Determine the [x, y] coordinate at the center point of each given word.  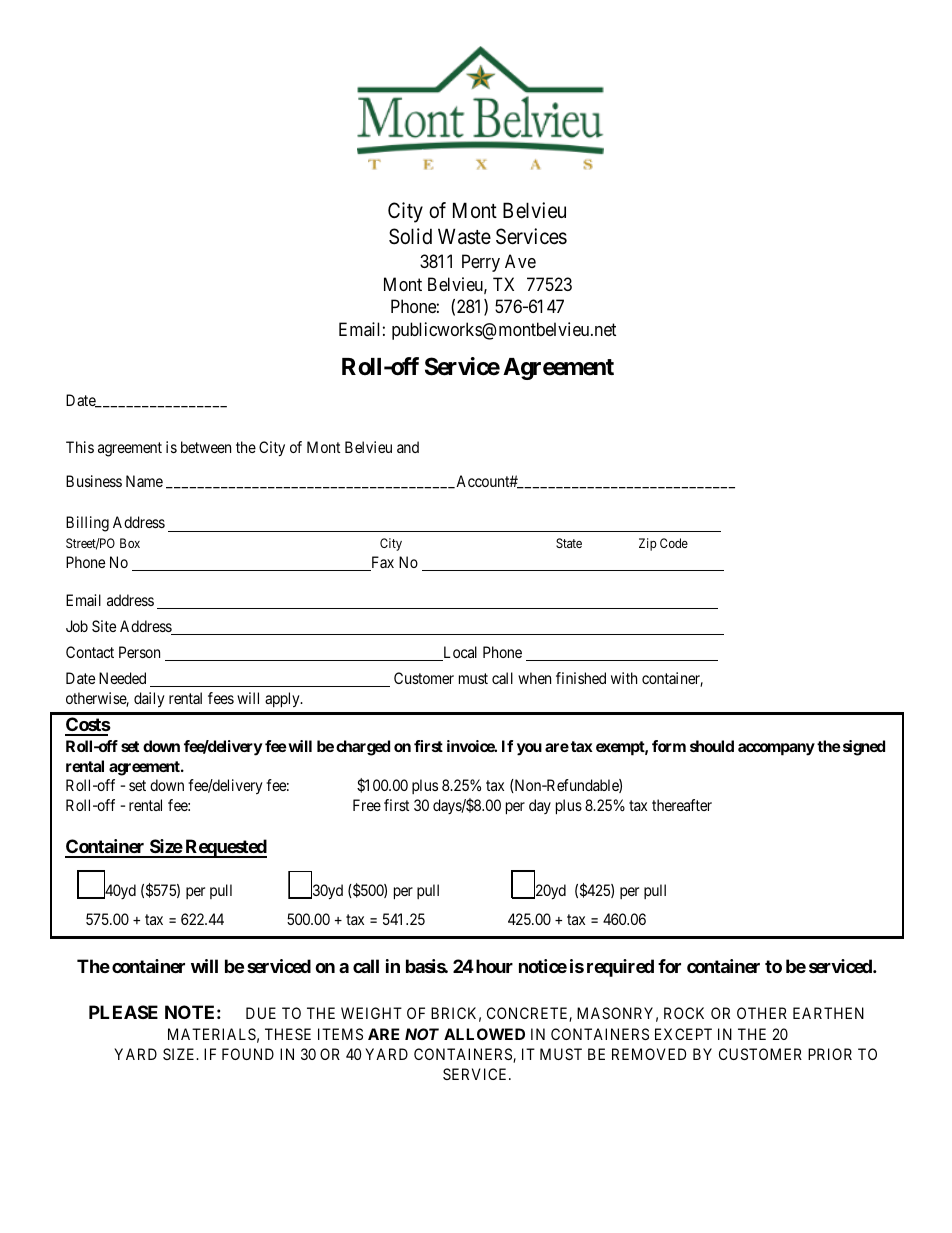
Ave [520, 261]
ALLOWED [484, 1034]
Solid [410, 236]
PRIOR [830, 1054]
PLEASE [123, 1012]
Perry [481, 263]
